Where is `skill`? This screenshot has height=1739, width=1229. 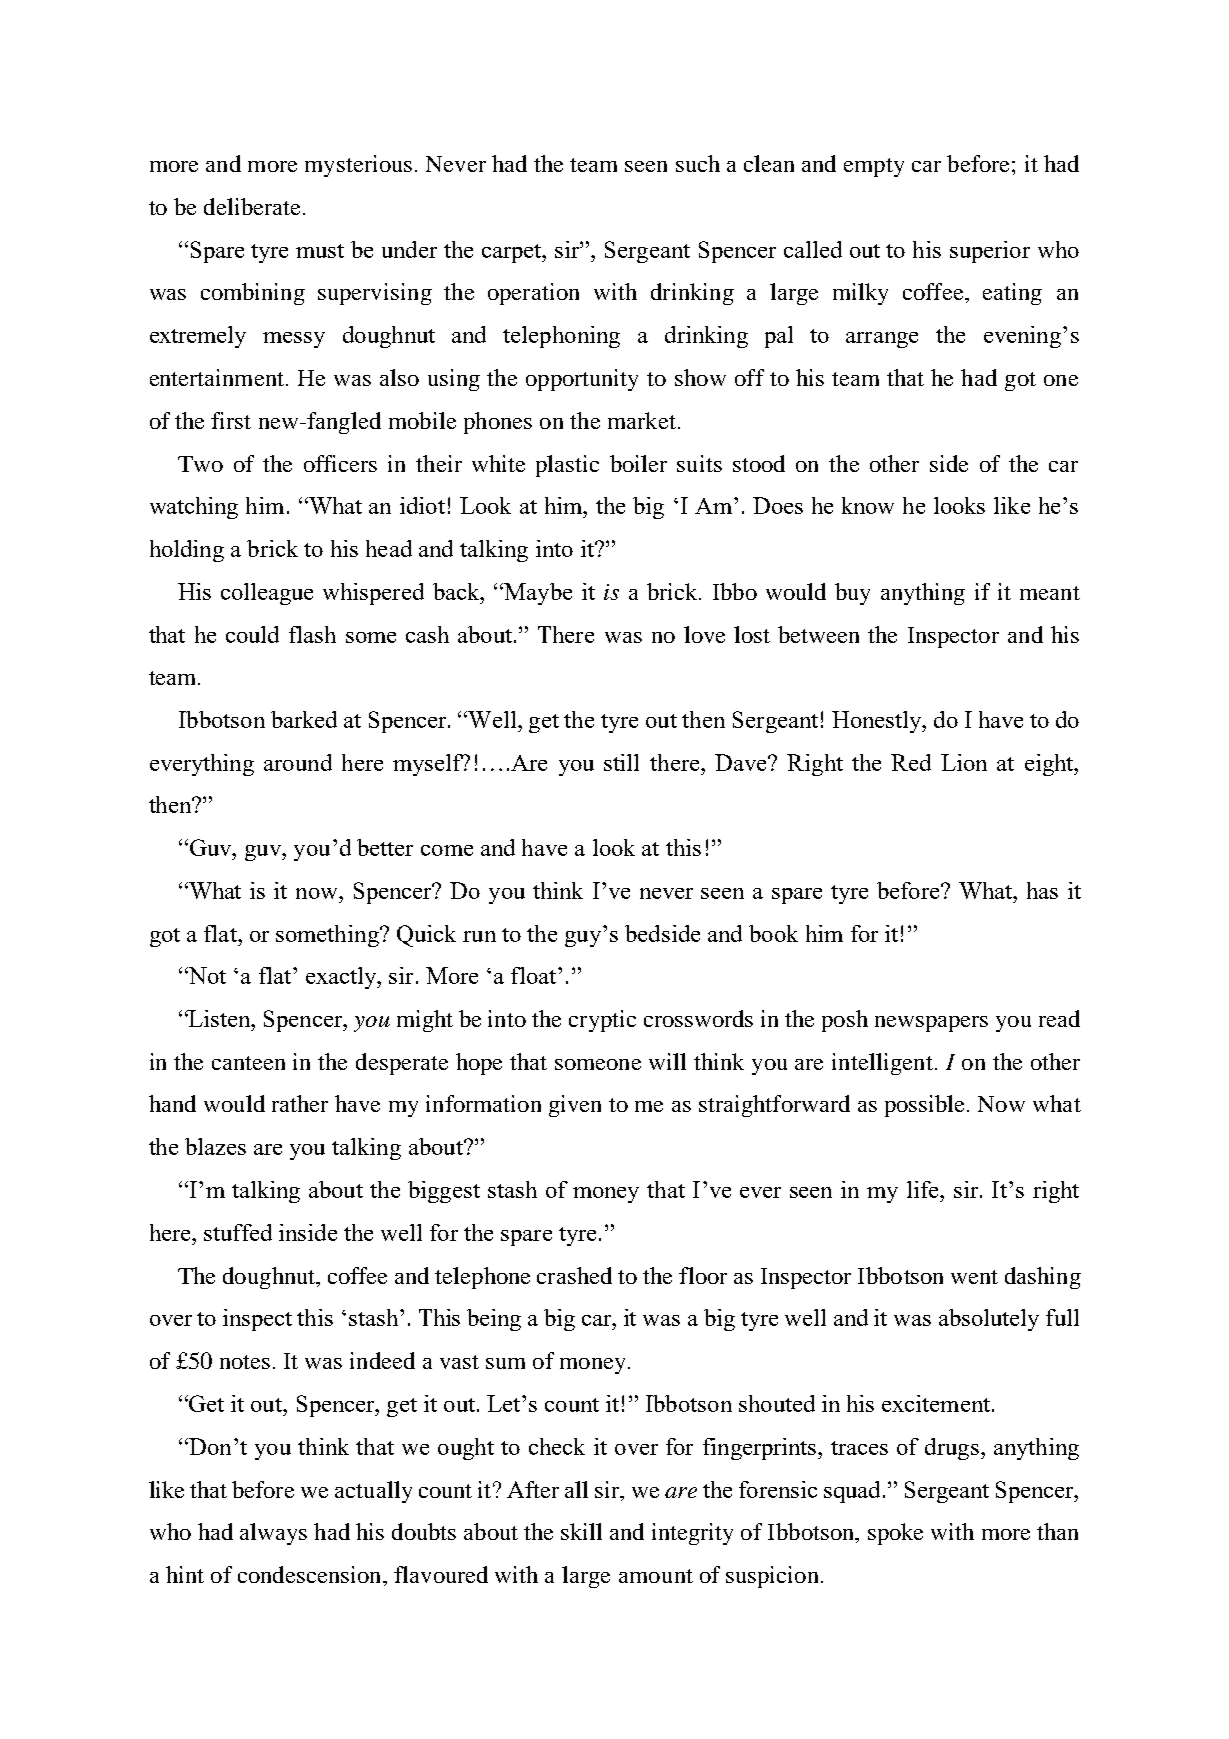
skill is located at coordinates (581, 1531).
